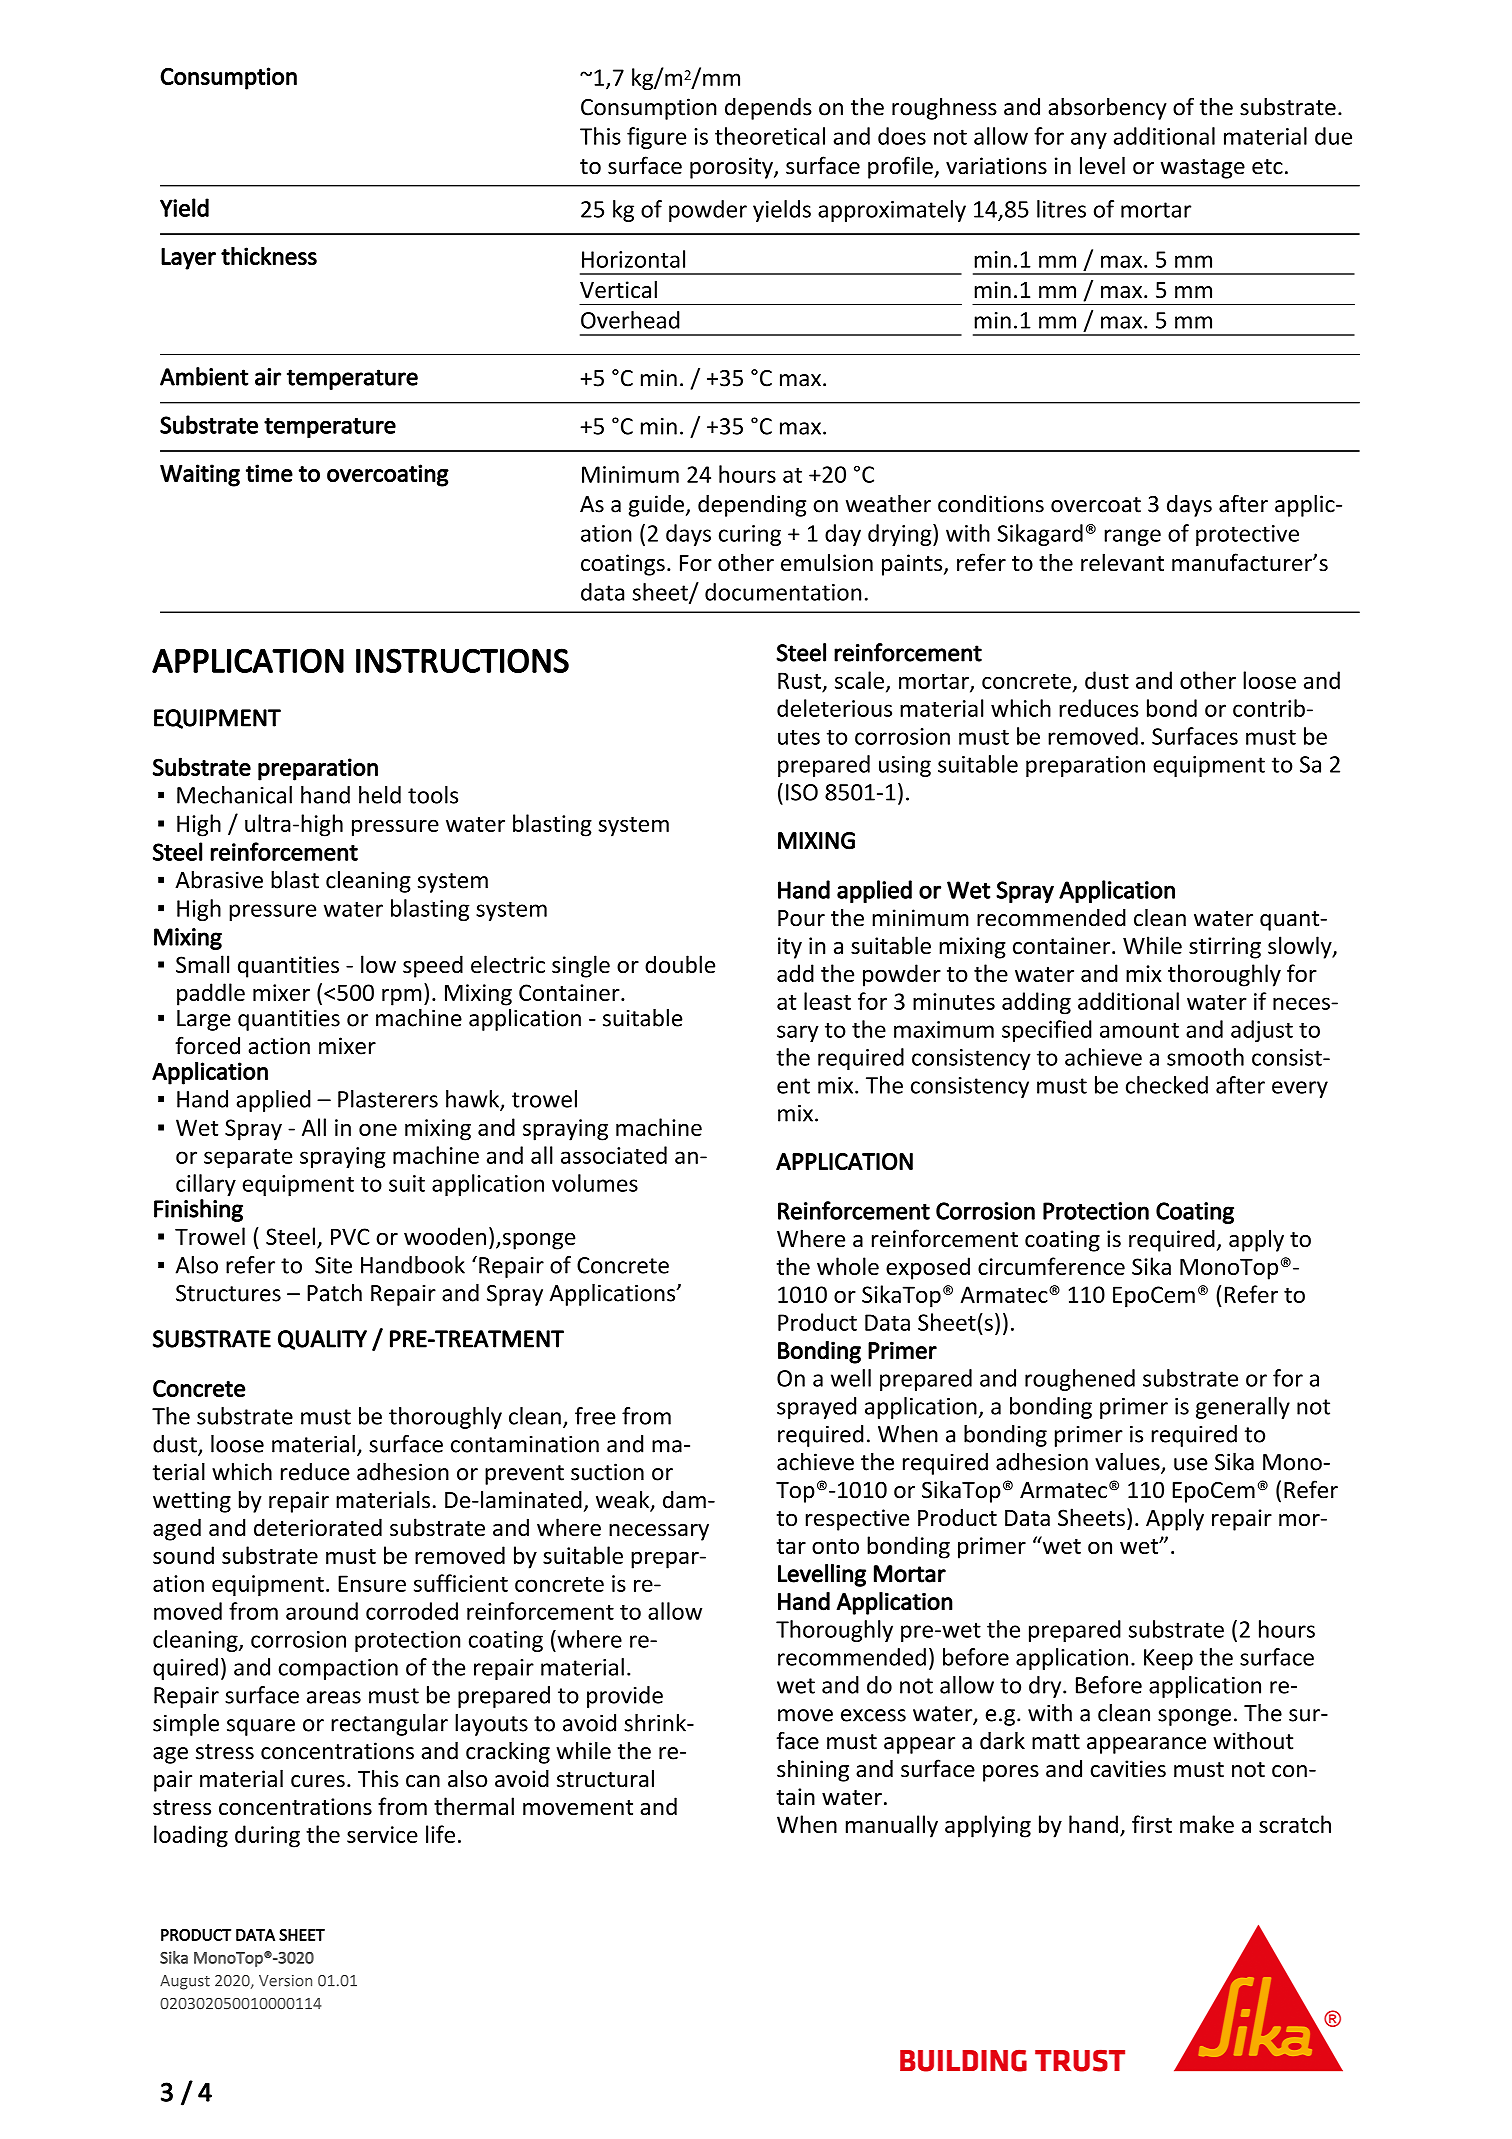  Describe the element at coordinates (285, 1981) in the document. I see `Version` at that location.
